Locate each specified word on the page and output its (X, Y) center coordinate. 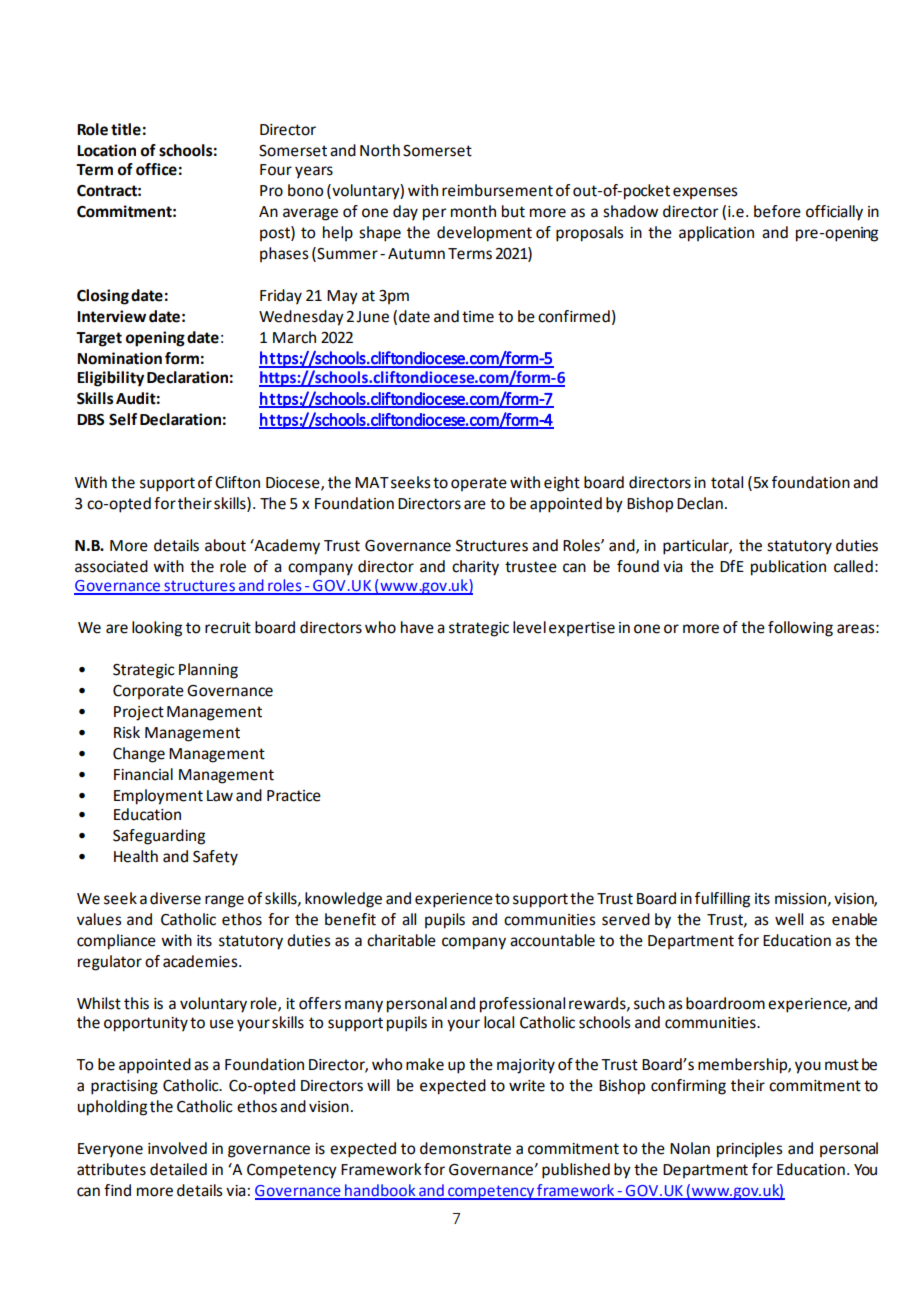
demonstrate (465, 1148)
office (156, 169)
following (800, 629)
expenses (705, 193)
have (417, 627)
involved (177, 1148)
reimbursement (497, 190)
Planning (208, 671)
